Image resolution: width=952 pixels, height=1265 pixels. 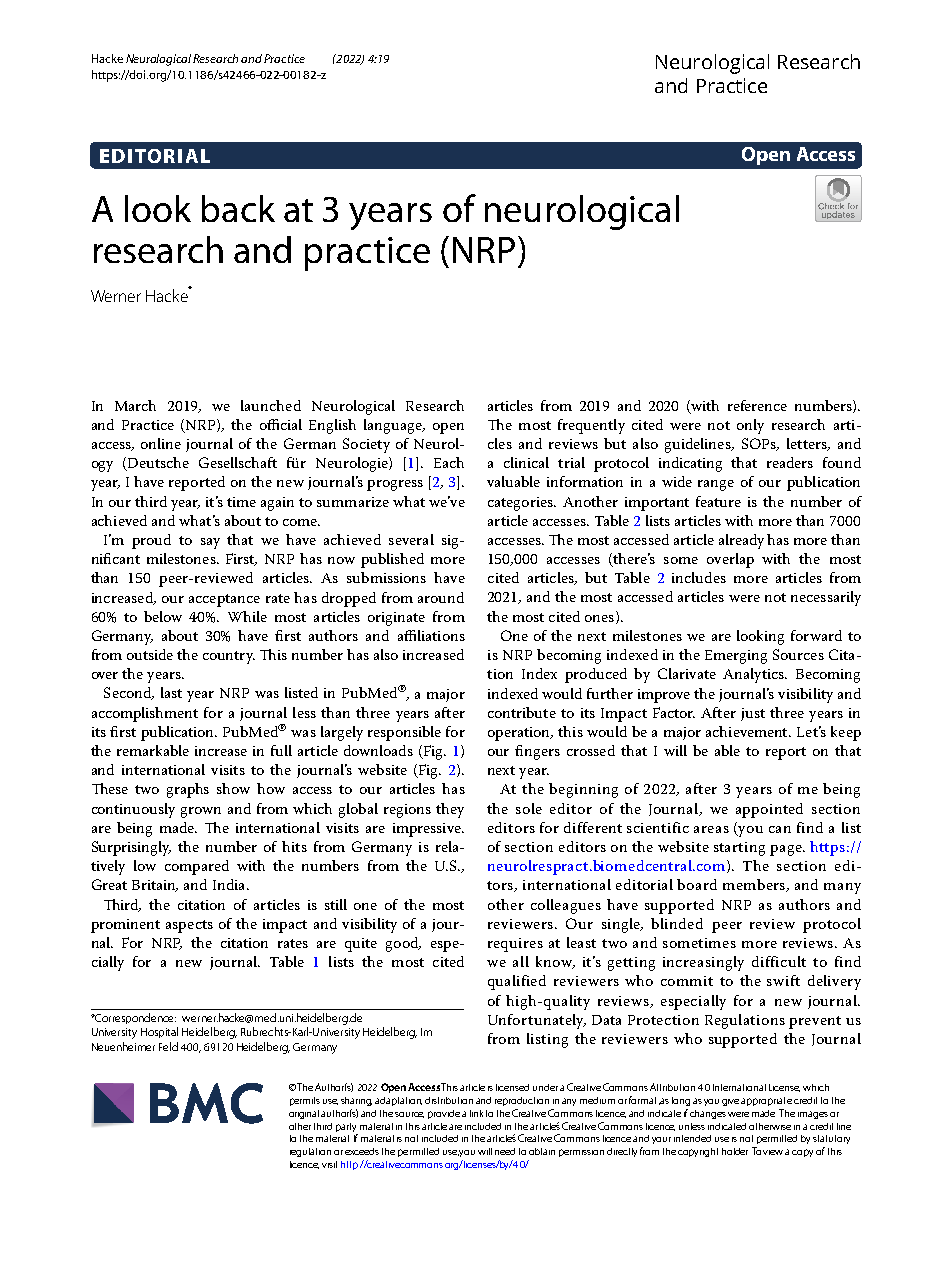 I want to click on Analytics, so click(x=754, y=675).
